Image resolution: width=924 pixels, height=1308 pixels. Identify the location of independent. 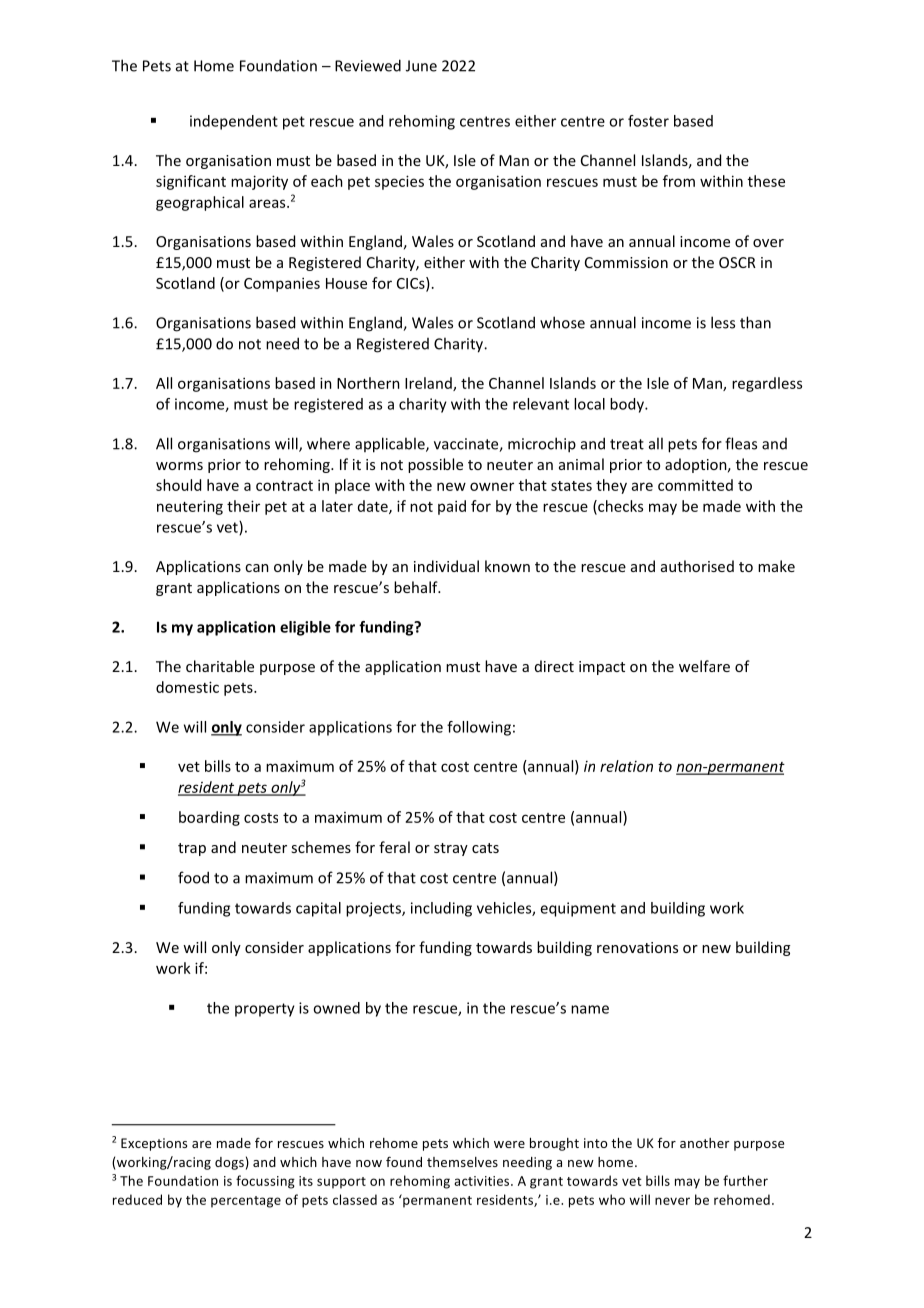
(234, 122).
